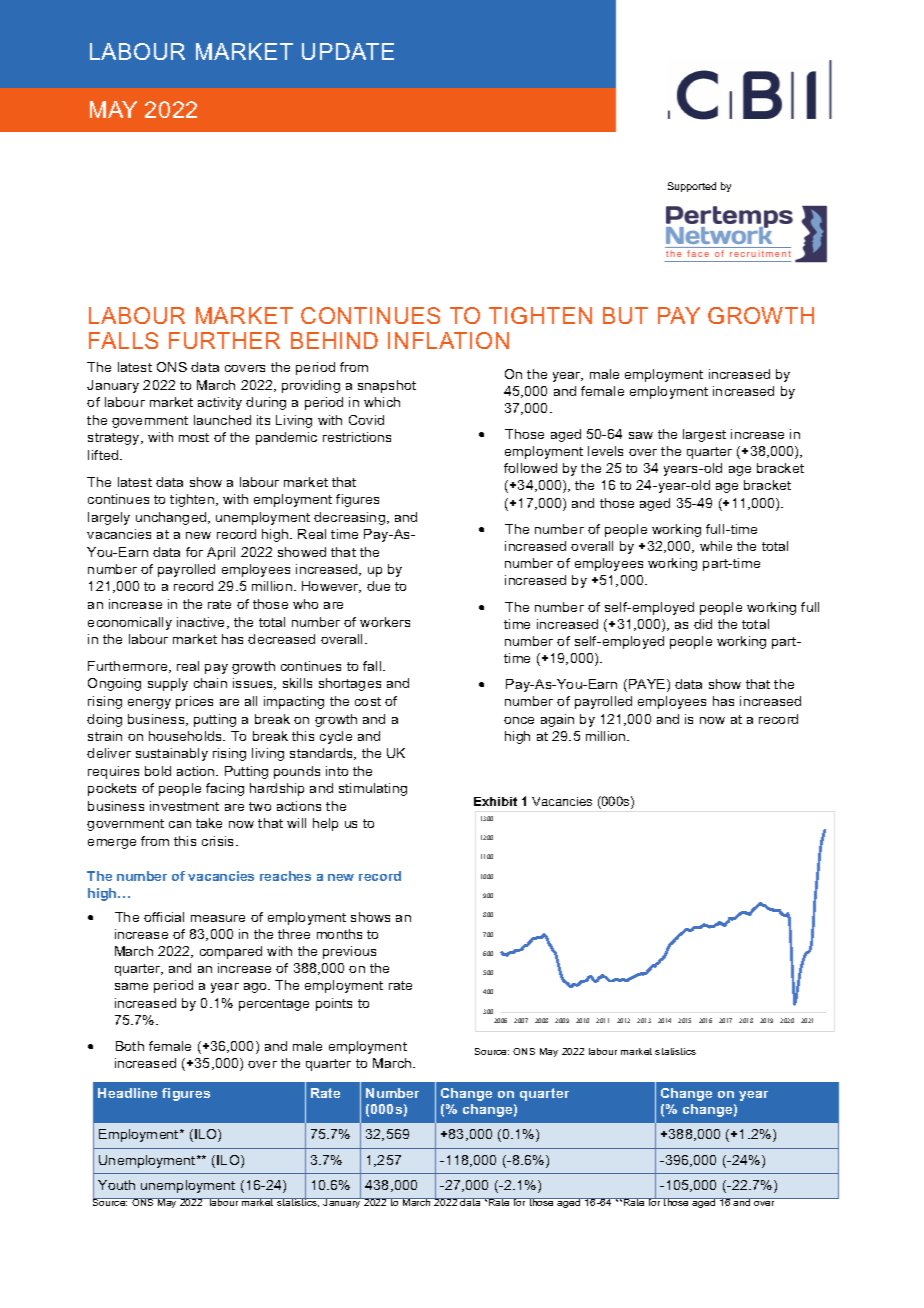  Describe the element at coordinates (385, 622) in the document. I see `workers` at that location.
